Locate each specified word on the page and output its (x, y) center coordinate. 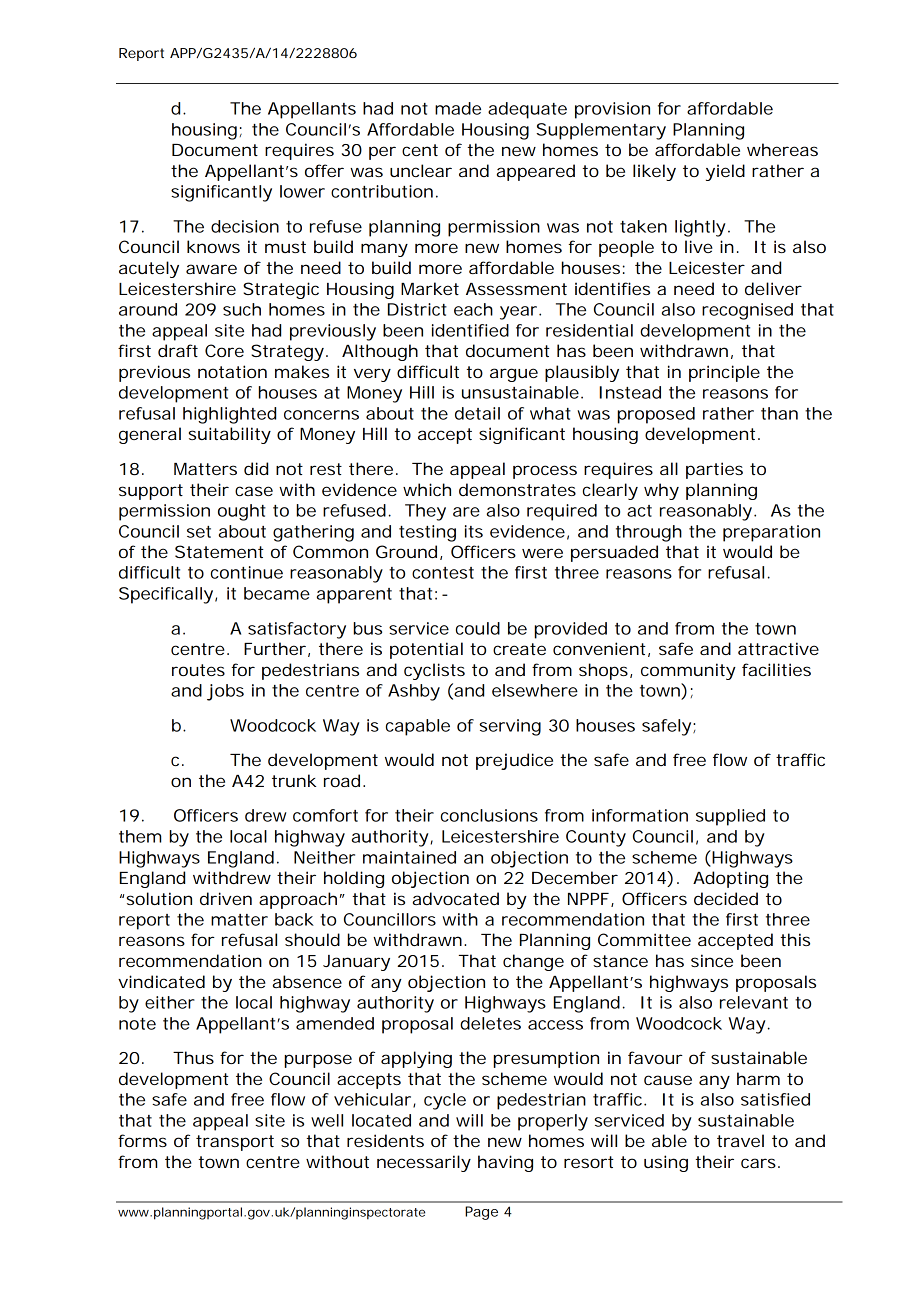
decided (726, 898)
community (688, 671)
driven (226, 898)
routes (198, 670)
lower (302, 191)
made (458, 108)
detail (477, 413)
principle (724, 373)
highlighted (229, 415)
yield (725, 172)
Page (481, 1213)
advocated (456, 898)
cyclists (434, 671)
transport (235, 1143)
